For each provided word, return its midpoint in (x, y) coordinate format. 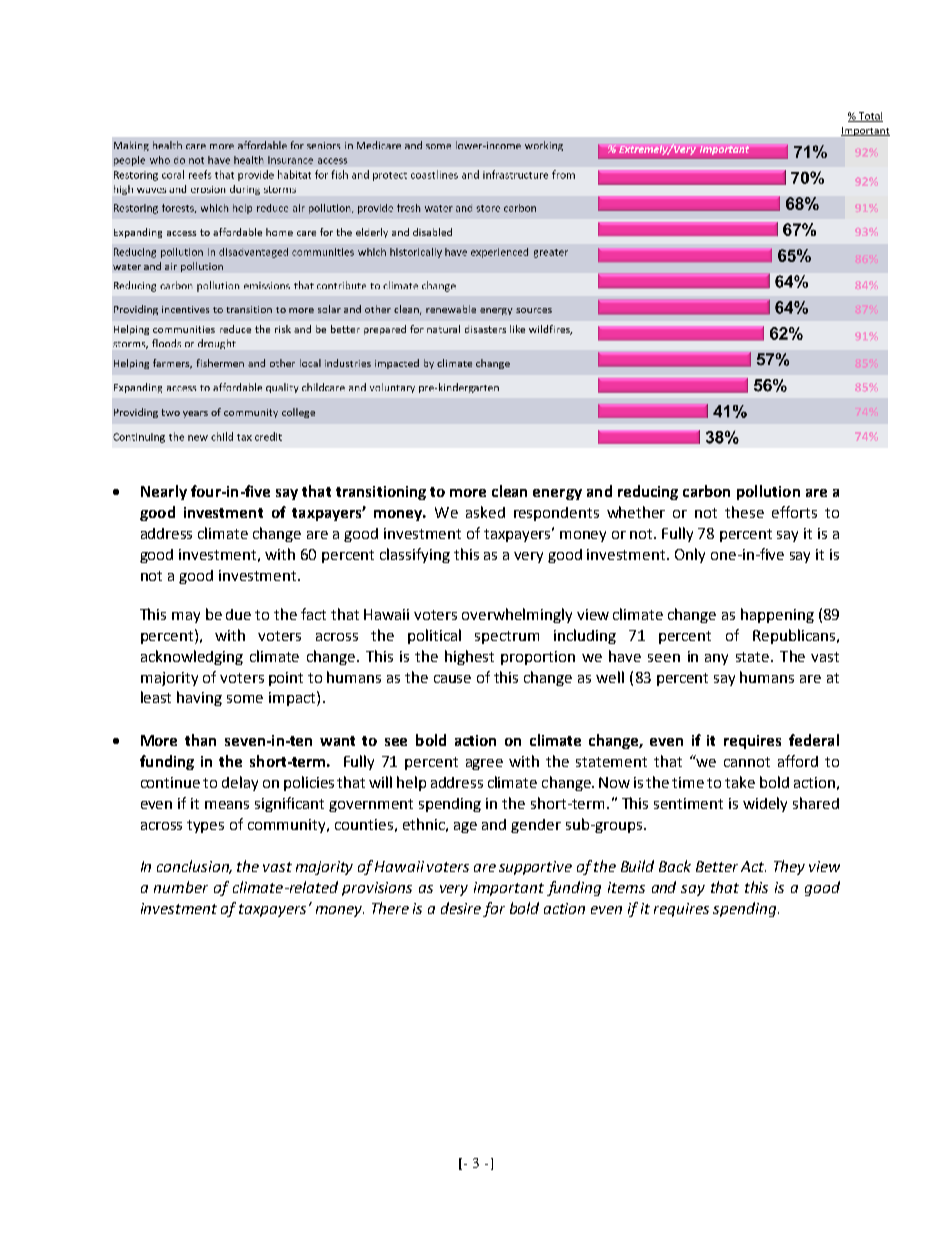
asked (485, 512)
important (509, 889)
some (245, 699)
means (227, 805)
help (411, 783)
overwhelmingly (517, 615)
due (238, 614)
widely (765, 804)
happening (777, 615)
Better (717, 866)
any (716, 659)
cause (452, 679)
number (181, 887)
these (744, 512)
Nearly (164, 492)
